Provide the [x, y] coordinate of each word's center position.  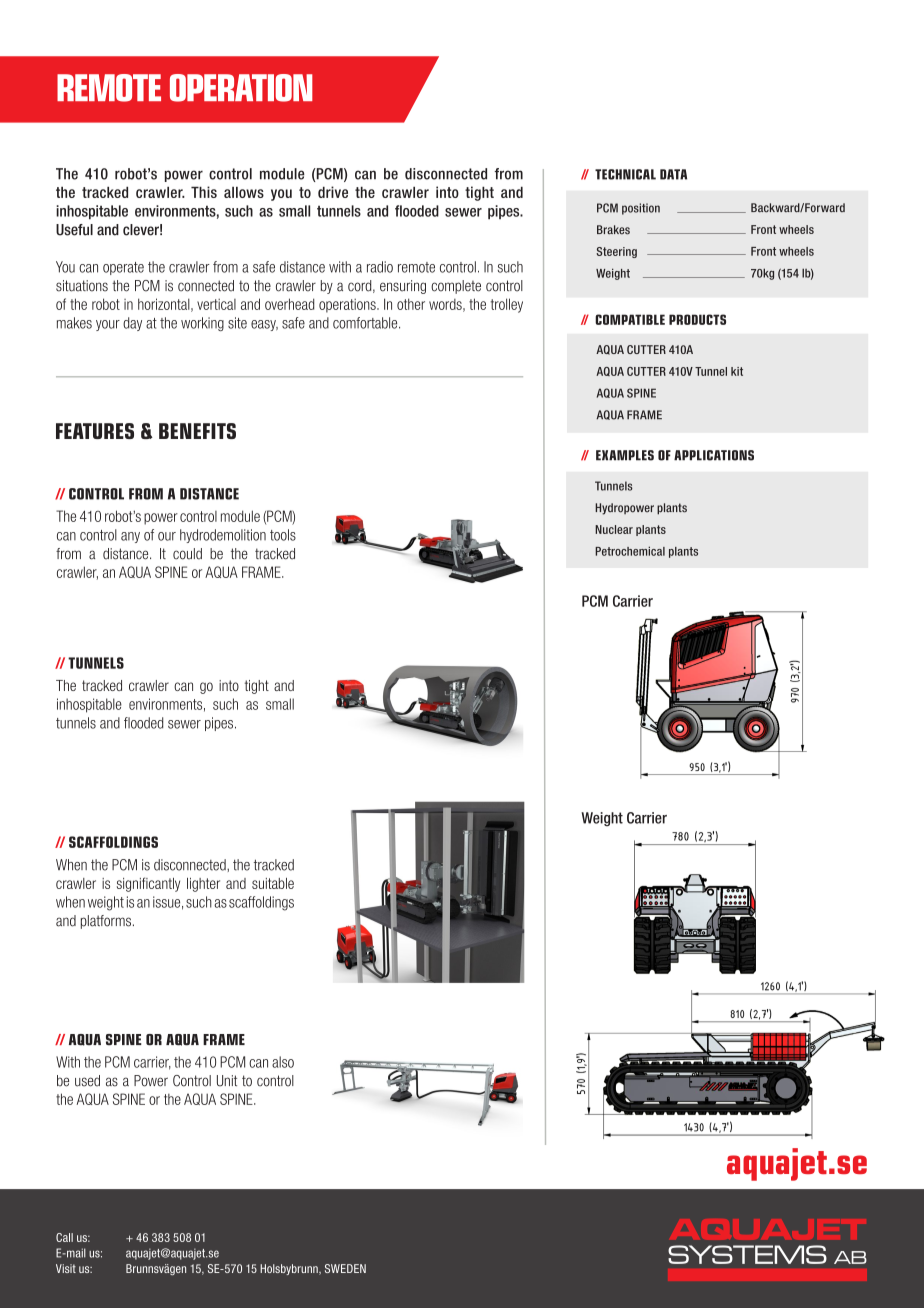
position [641, 209]
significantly [148, 884]
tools [283, 535]
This [204, 192]
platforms [106, 922]
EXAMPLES [625, 455]
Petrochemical [630, 551]
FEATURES [95, 431]
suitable [273, 883]
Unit [227, 1081]
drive [333, 192]
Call [64, 1237]
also [283, 1062]
